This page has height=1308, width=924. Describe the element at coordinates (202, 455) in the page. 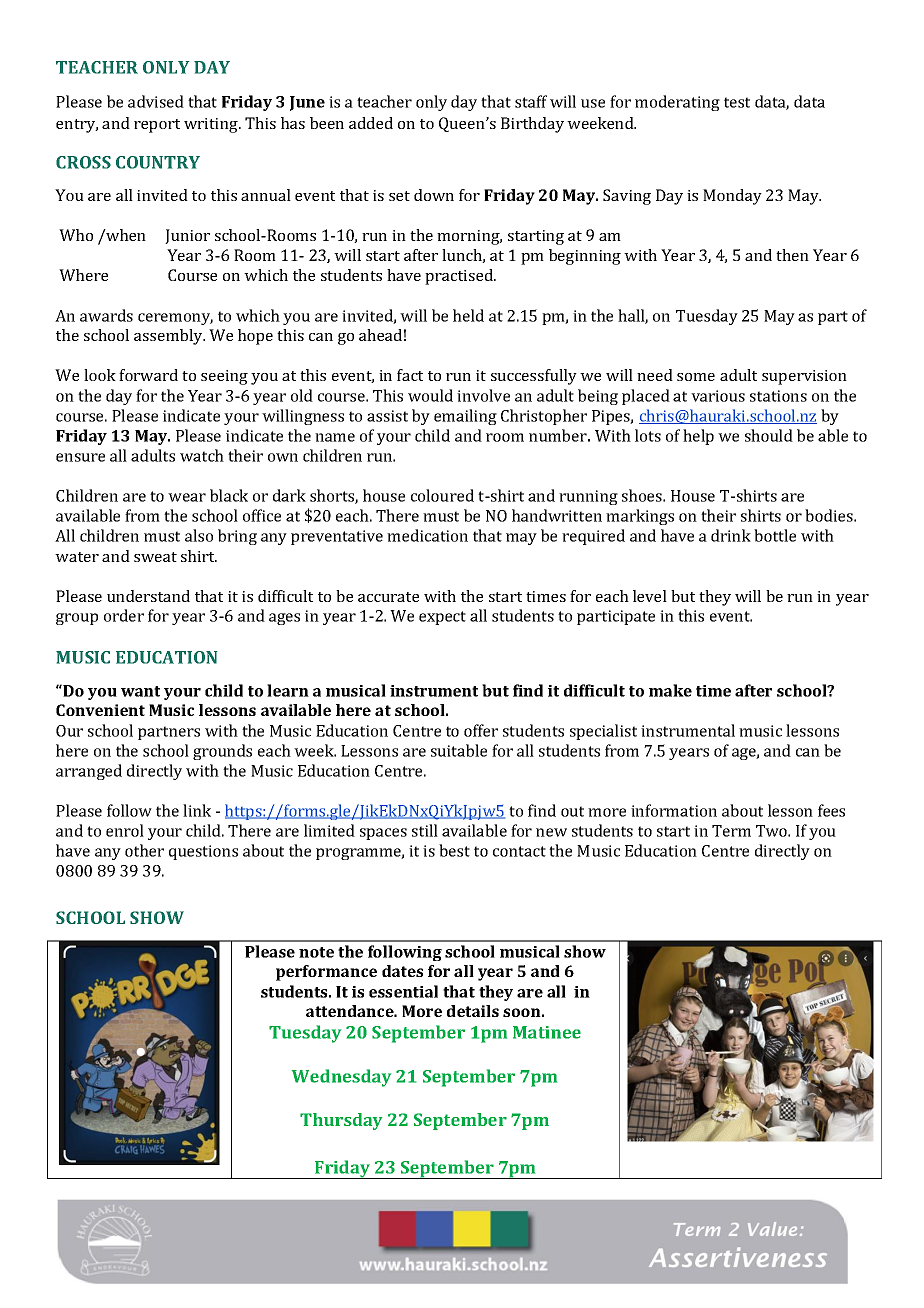

I see `watch` at that location.
